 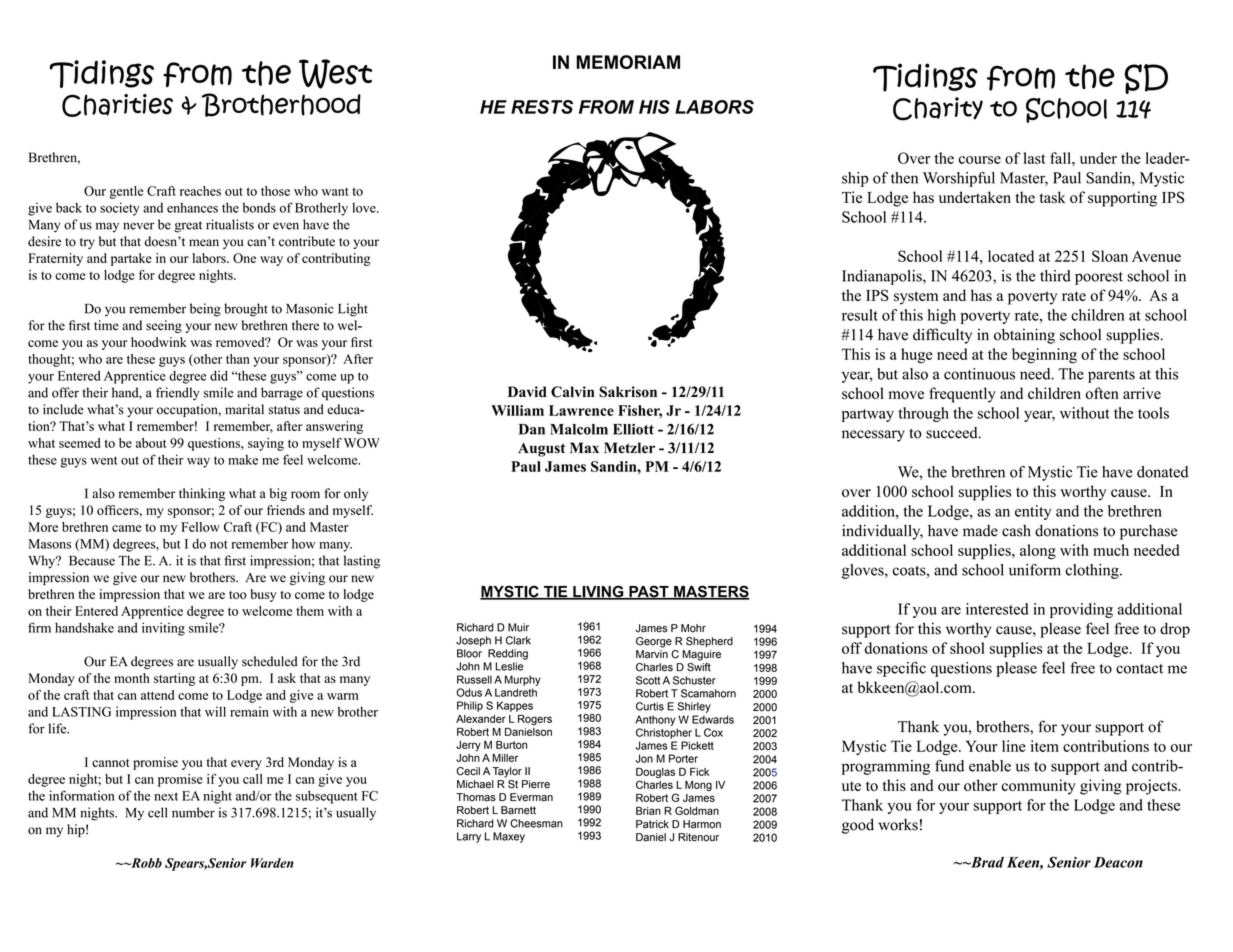 I want to click on Charity, so click(x=938, y=109).
